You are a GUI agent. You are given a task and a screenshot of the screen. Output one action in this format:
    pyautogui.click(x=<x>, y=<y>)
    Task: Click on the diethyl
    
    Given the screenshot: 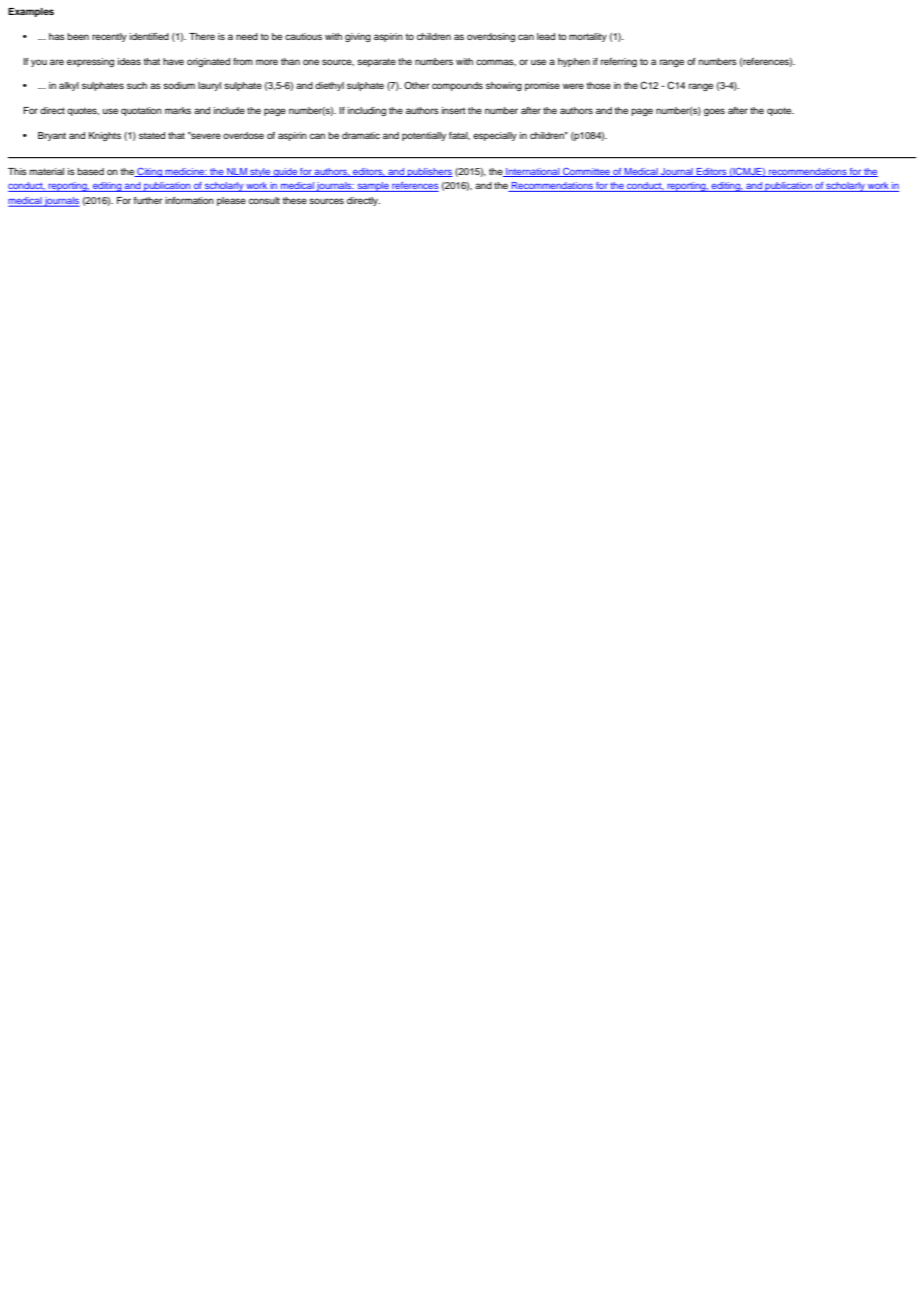 What is the action you would take?
    pyautogui.click(x=329, y=86)
